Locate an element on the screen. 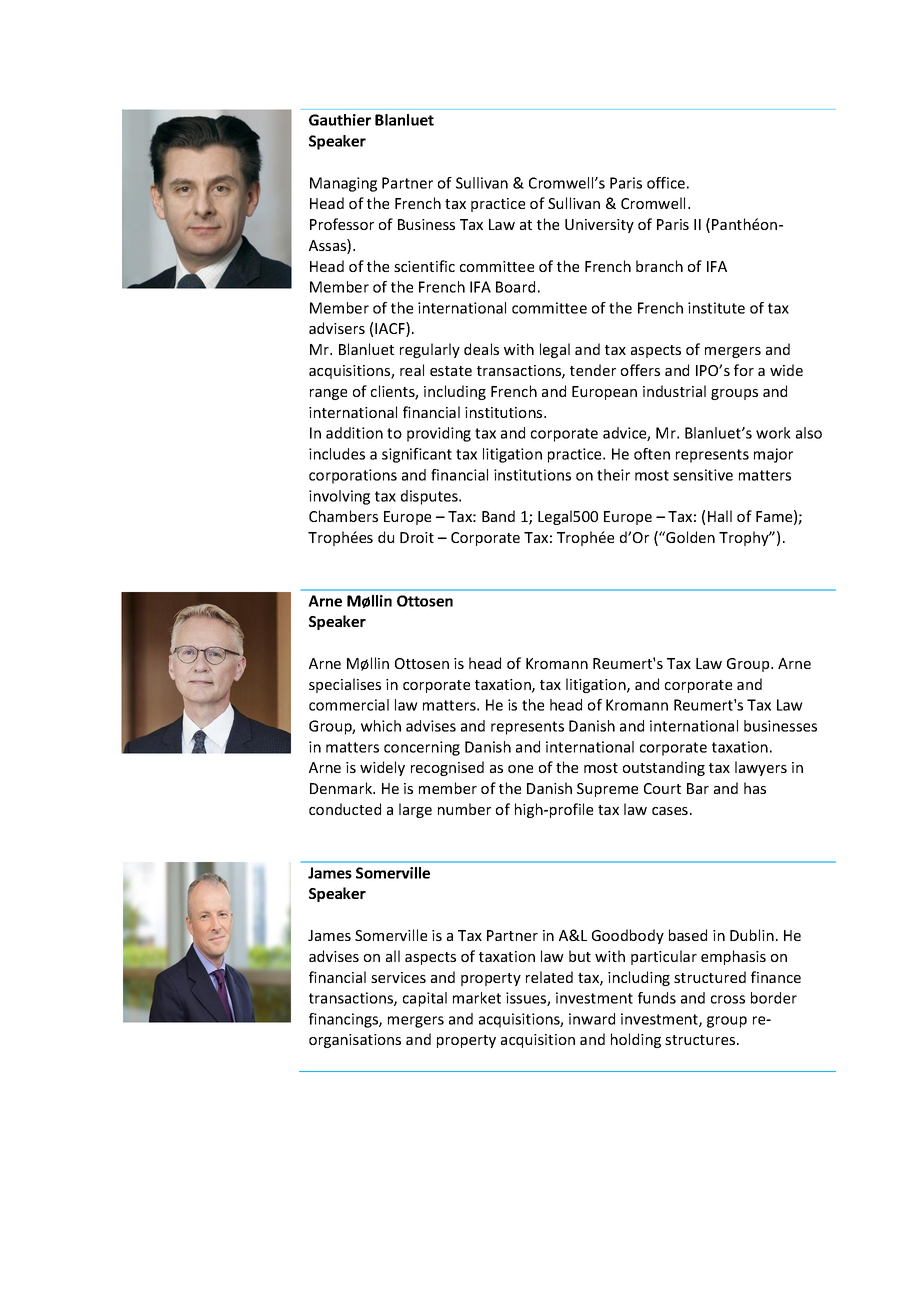  Band is located at coordinates (498, 516).
